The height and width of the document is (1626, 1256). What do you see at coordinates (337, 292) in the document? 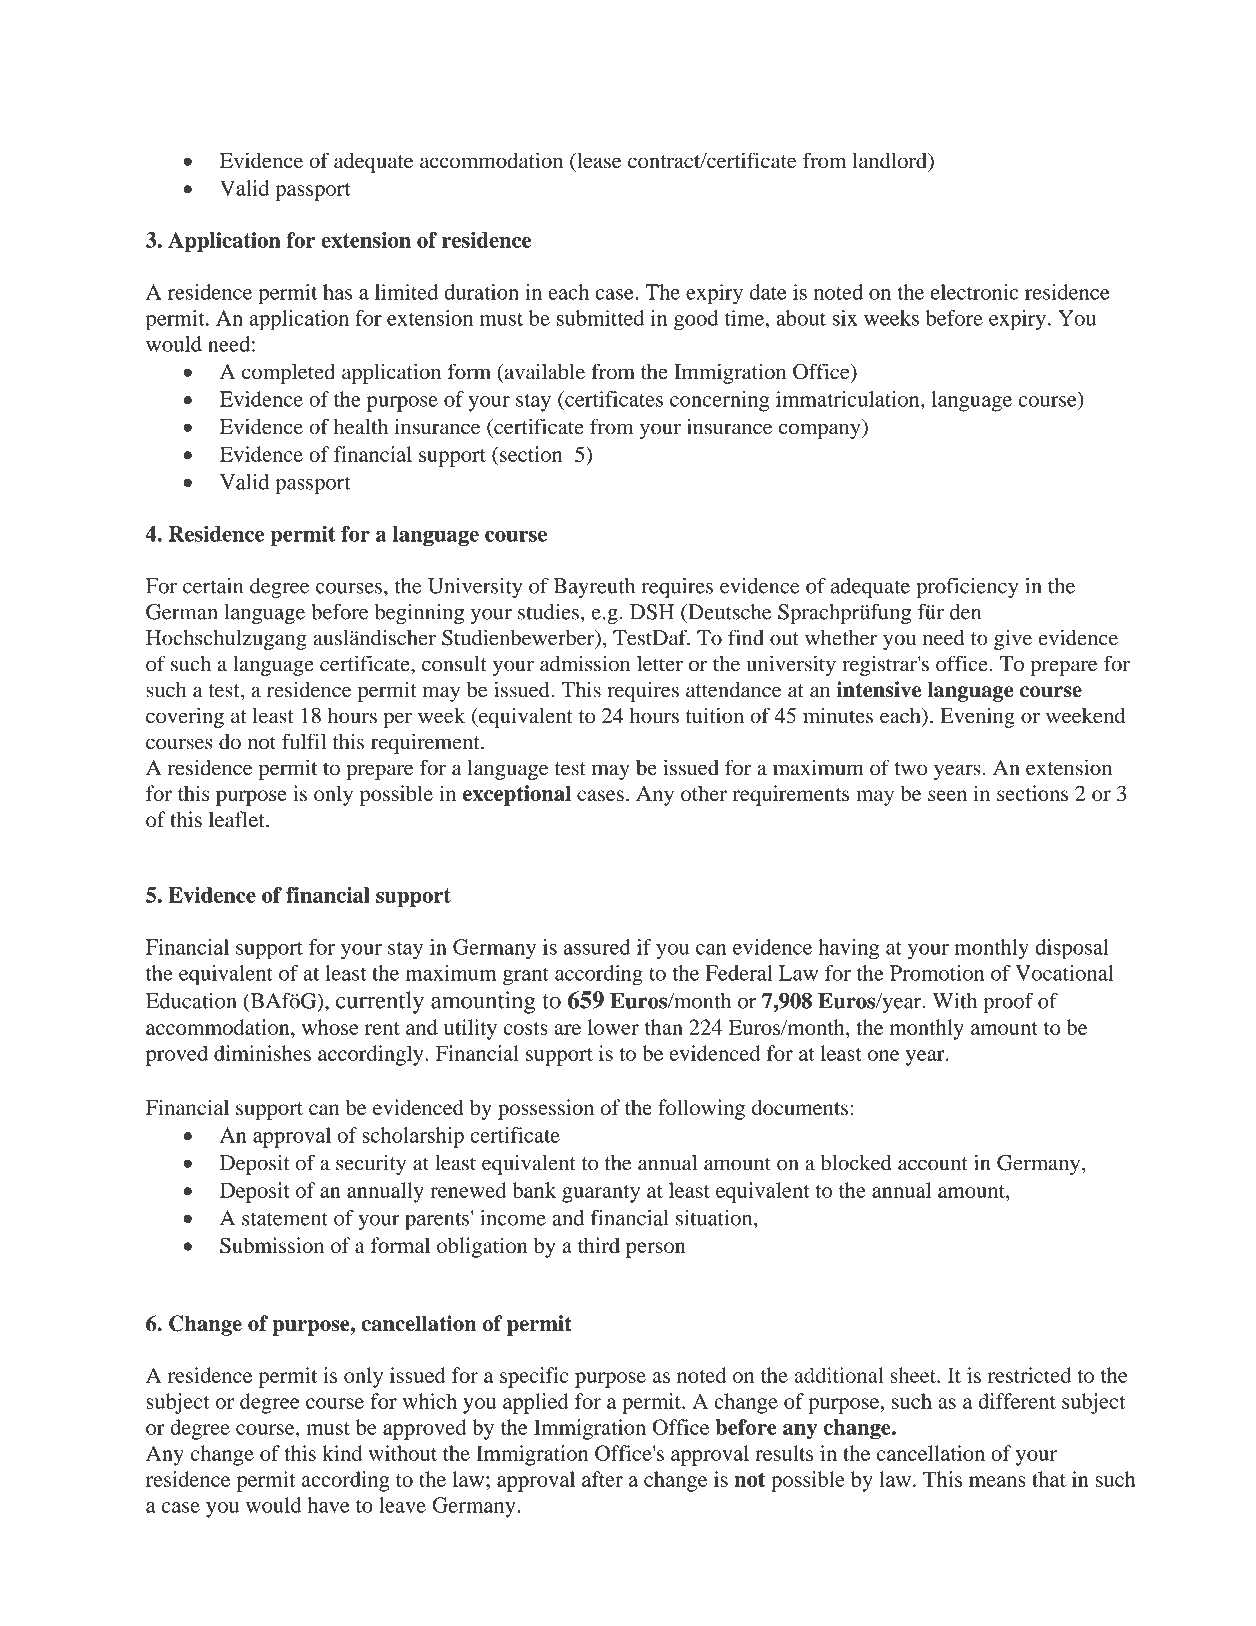
I see `has` at bounding box center [337, 292].
